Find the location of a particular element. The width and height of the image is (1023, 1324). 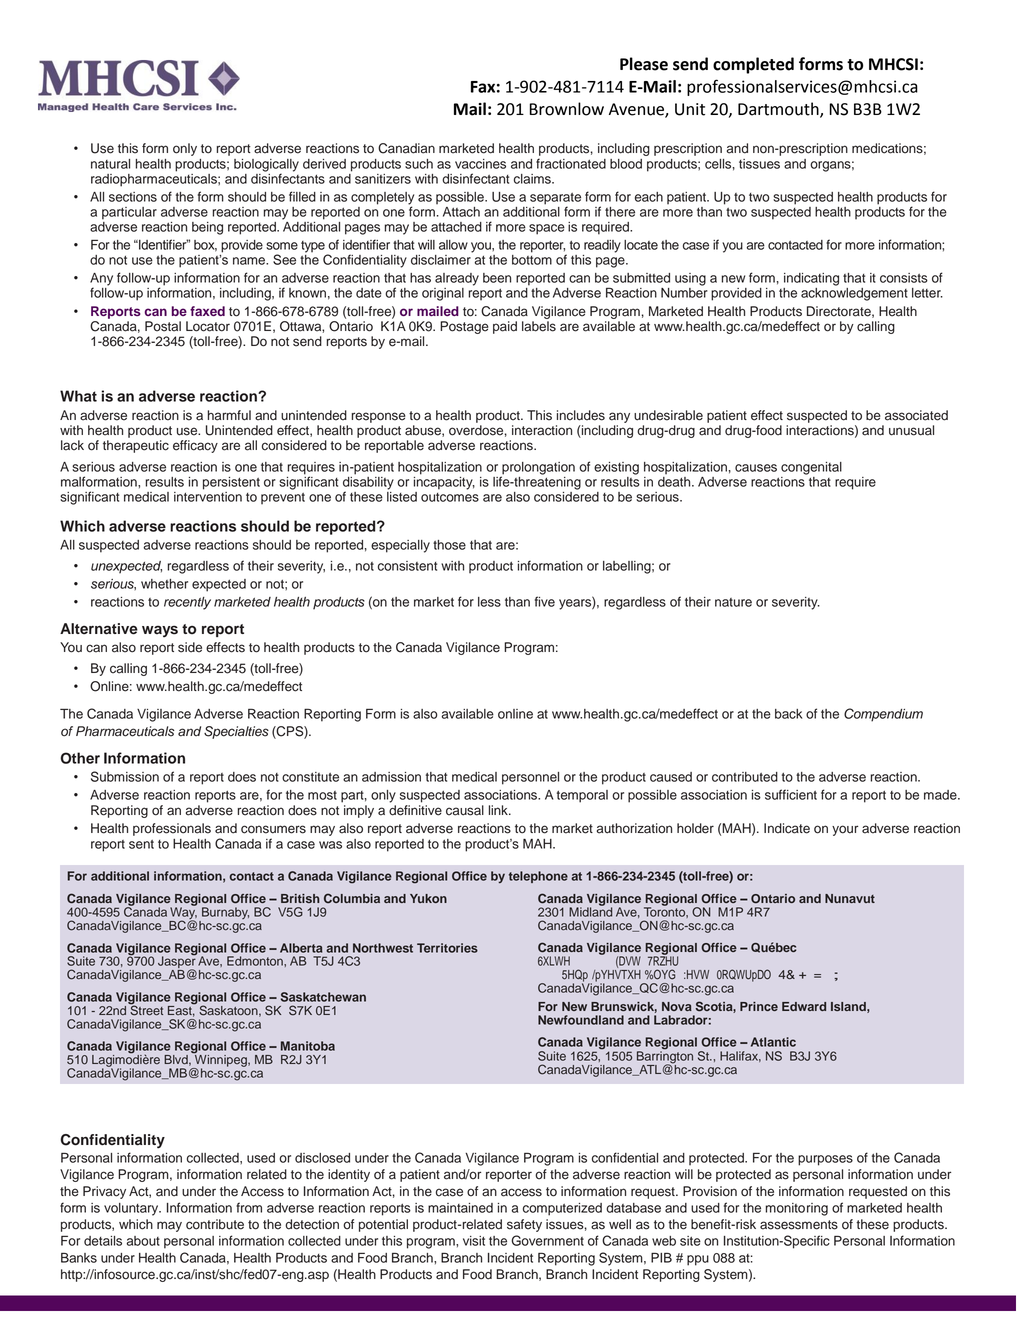

about is located at coordinates (143, 1241).
